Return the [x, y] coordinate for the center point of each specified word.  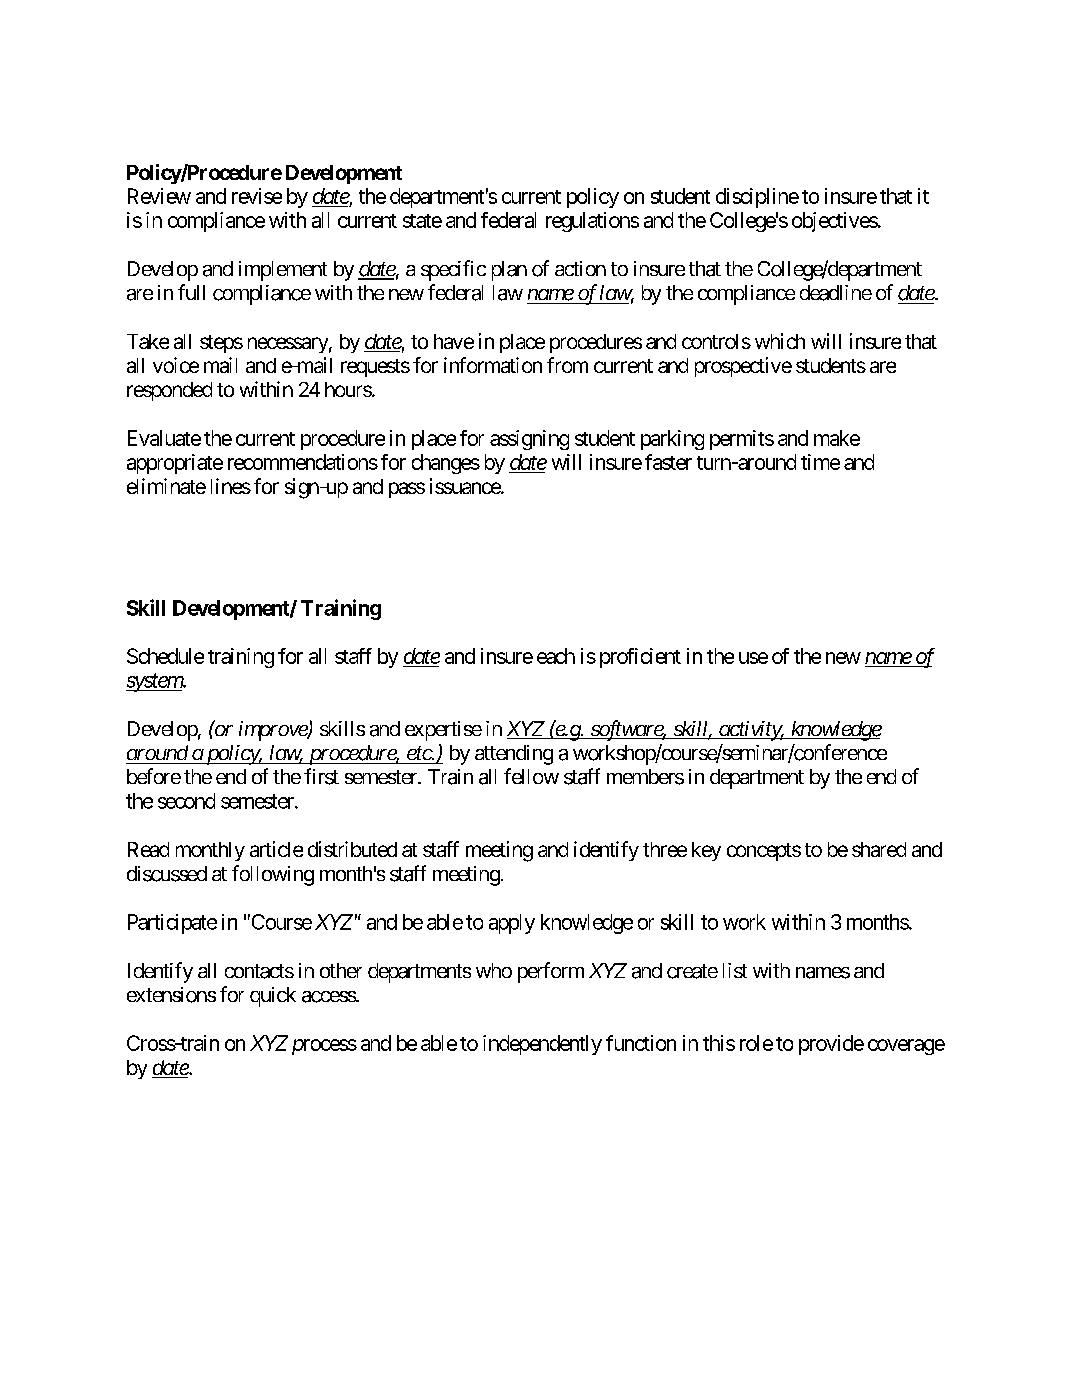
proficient [640, 658]
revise [257, 196]
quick [273, 997]
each [556, 656]
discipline [757, 198]
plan [509, 271]
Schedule [165, 656]
